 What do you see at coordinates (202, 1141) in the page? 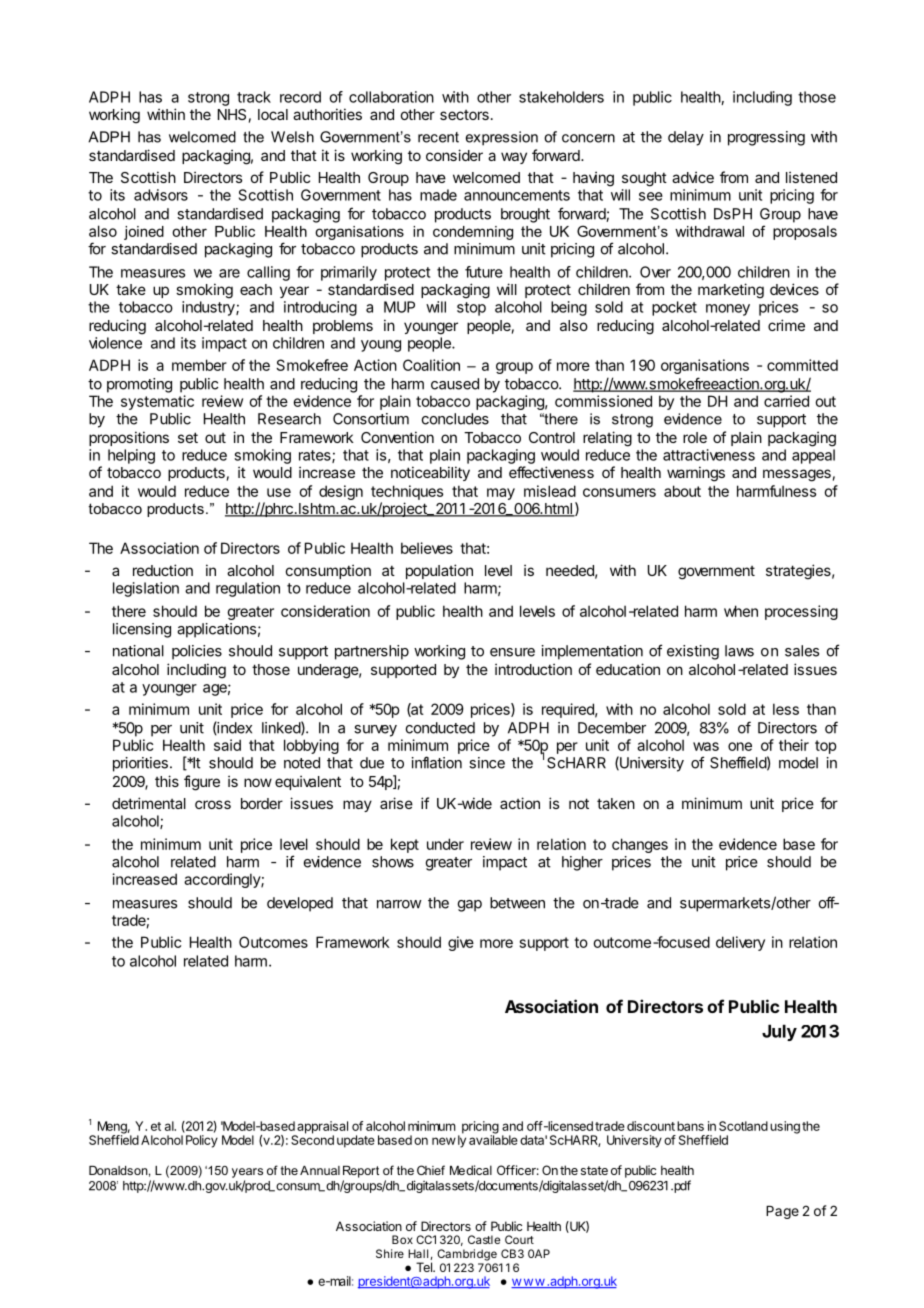
I see `Policy` at bounding box center [202, 1141].
